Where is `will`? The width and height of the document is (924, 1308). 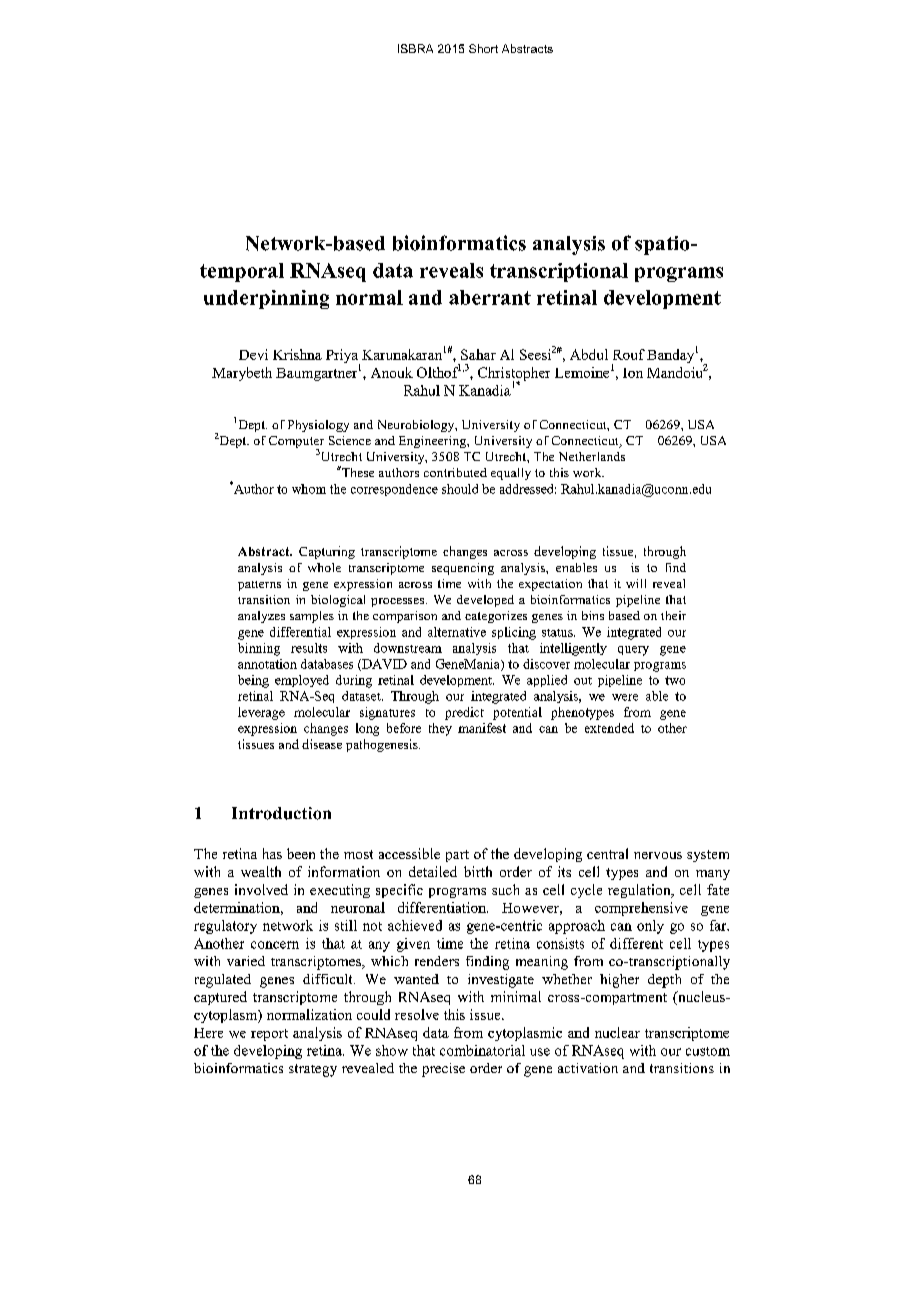
will is located at coordinates (636, 583).
